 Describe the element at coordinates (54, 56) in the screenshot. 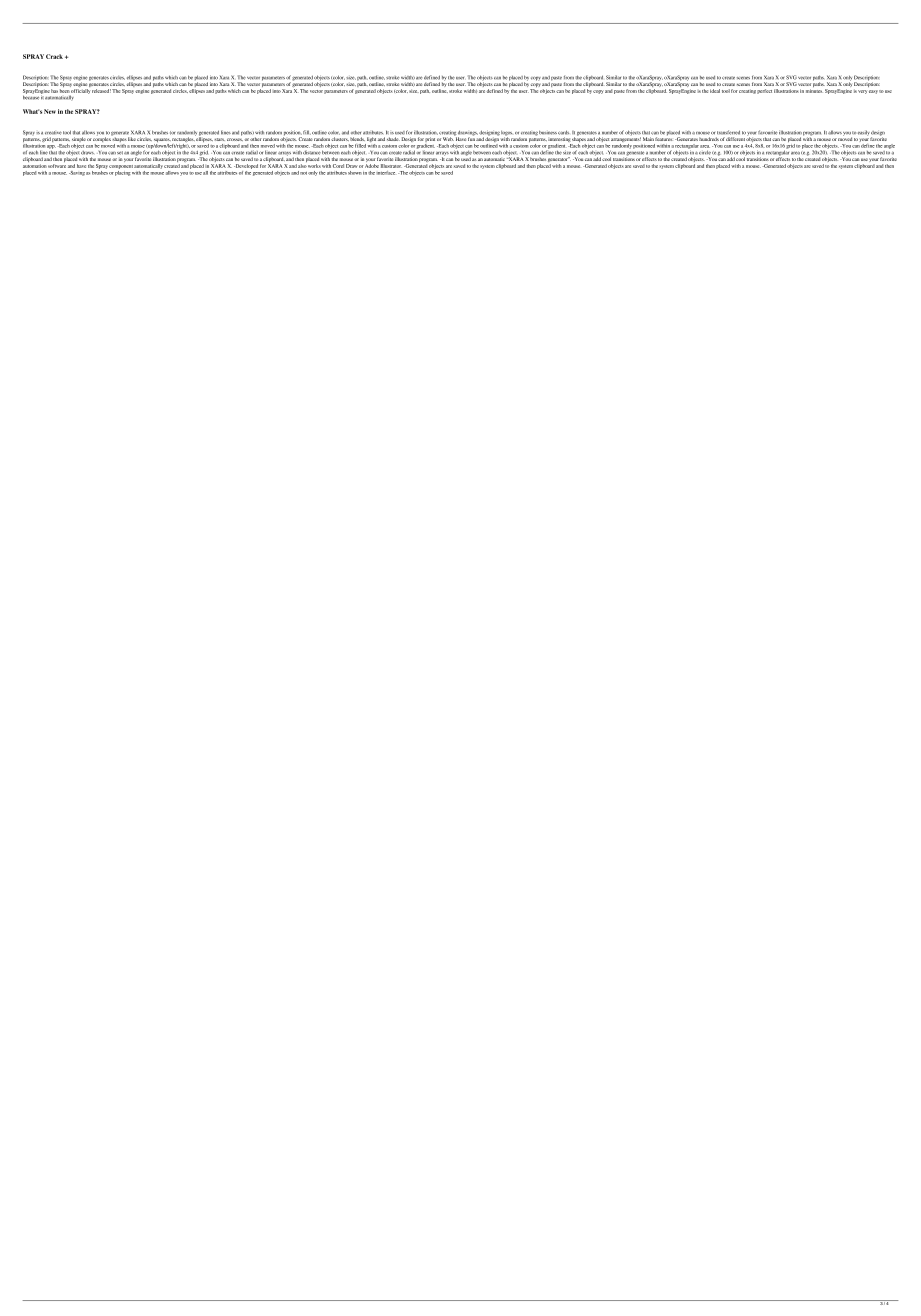

I see `Crack` at that location.
